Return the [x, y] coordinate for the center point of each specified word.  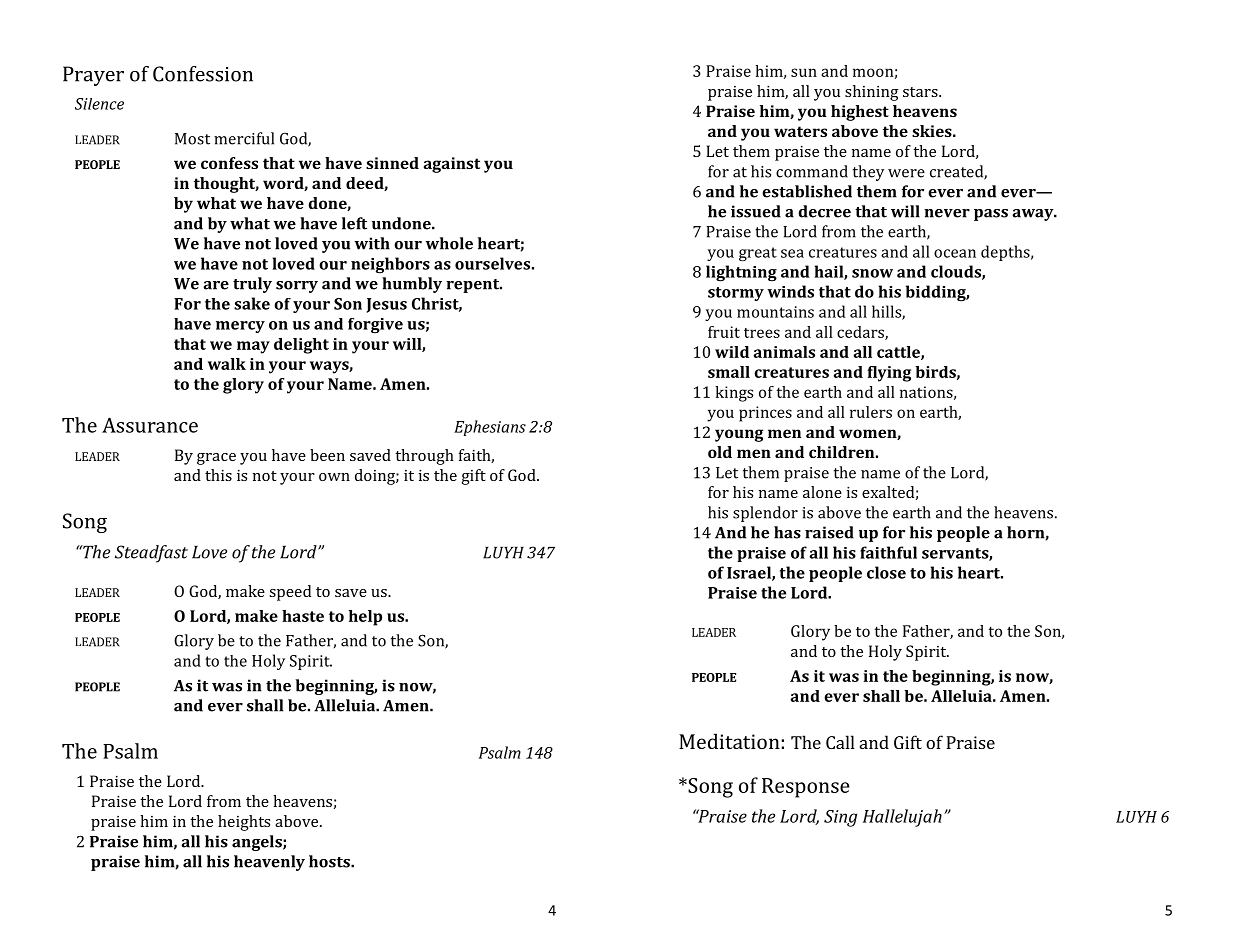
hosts [330, 861]
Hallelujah [902, 818]
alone [822, 492]
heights [244, 823]
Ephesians [490, 428]
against [452, 165]
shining [872, 93]
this [218, 475]
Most [192, 139]
